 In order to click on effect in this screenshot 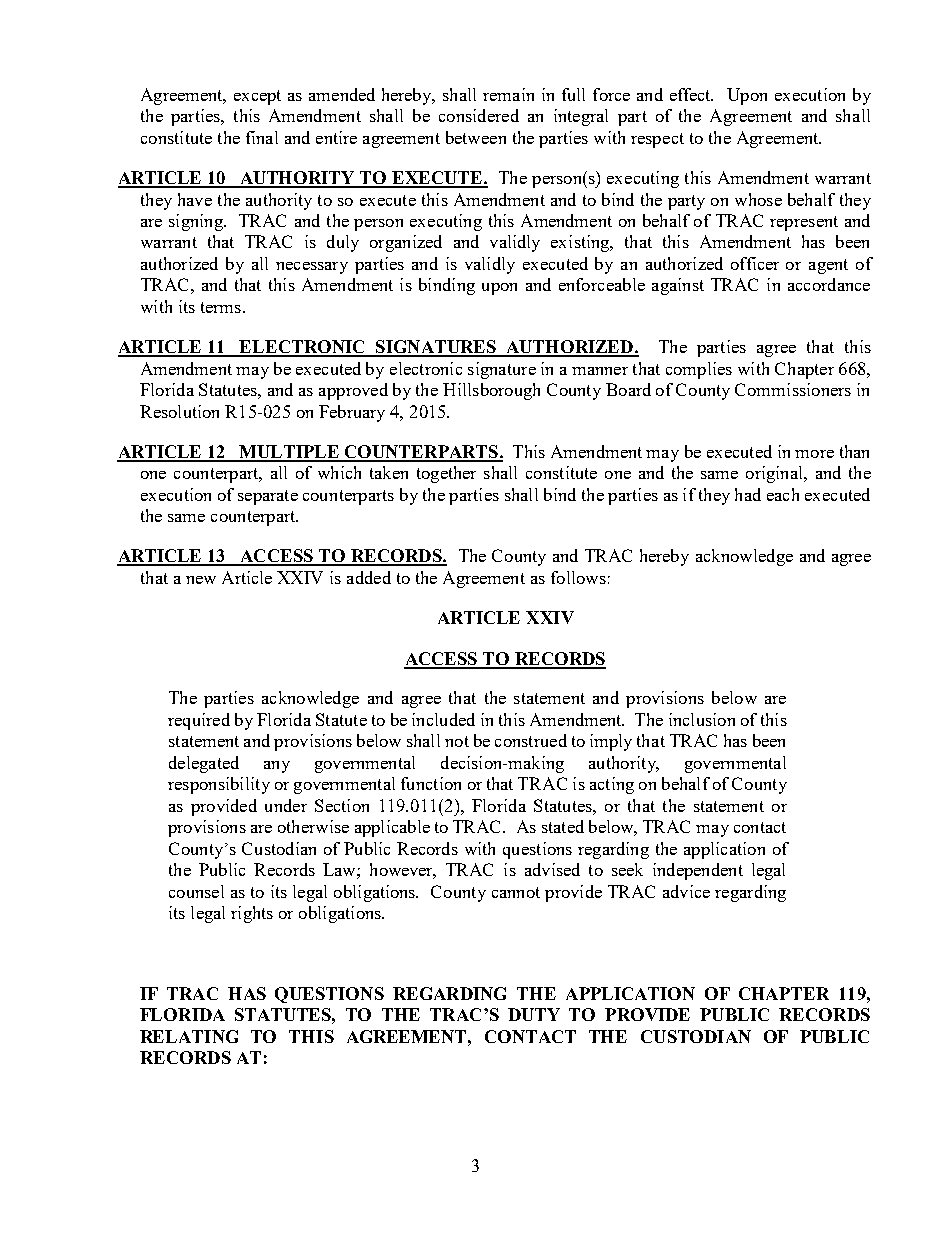, I will do `click(691, 94)`.
